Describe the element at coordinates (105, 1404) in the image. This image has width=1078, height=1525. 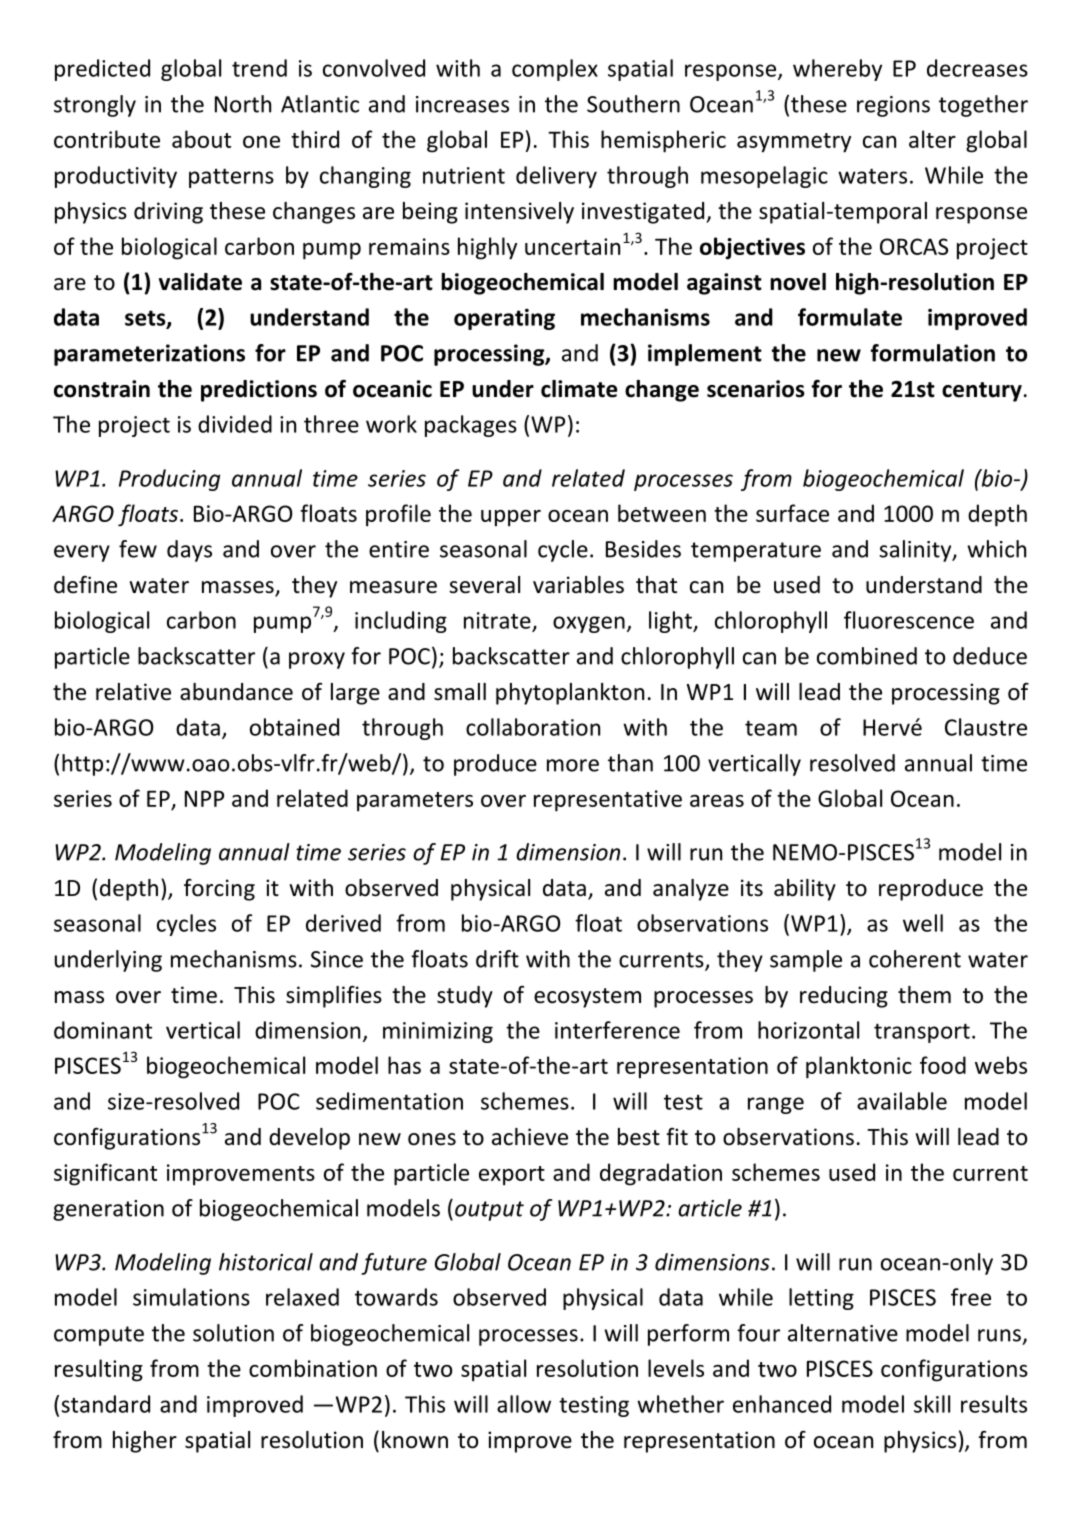
I see `standard` at that location.
